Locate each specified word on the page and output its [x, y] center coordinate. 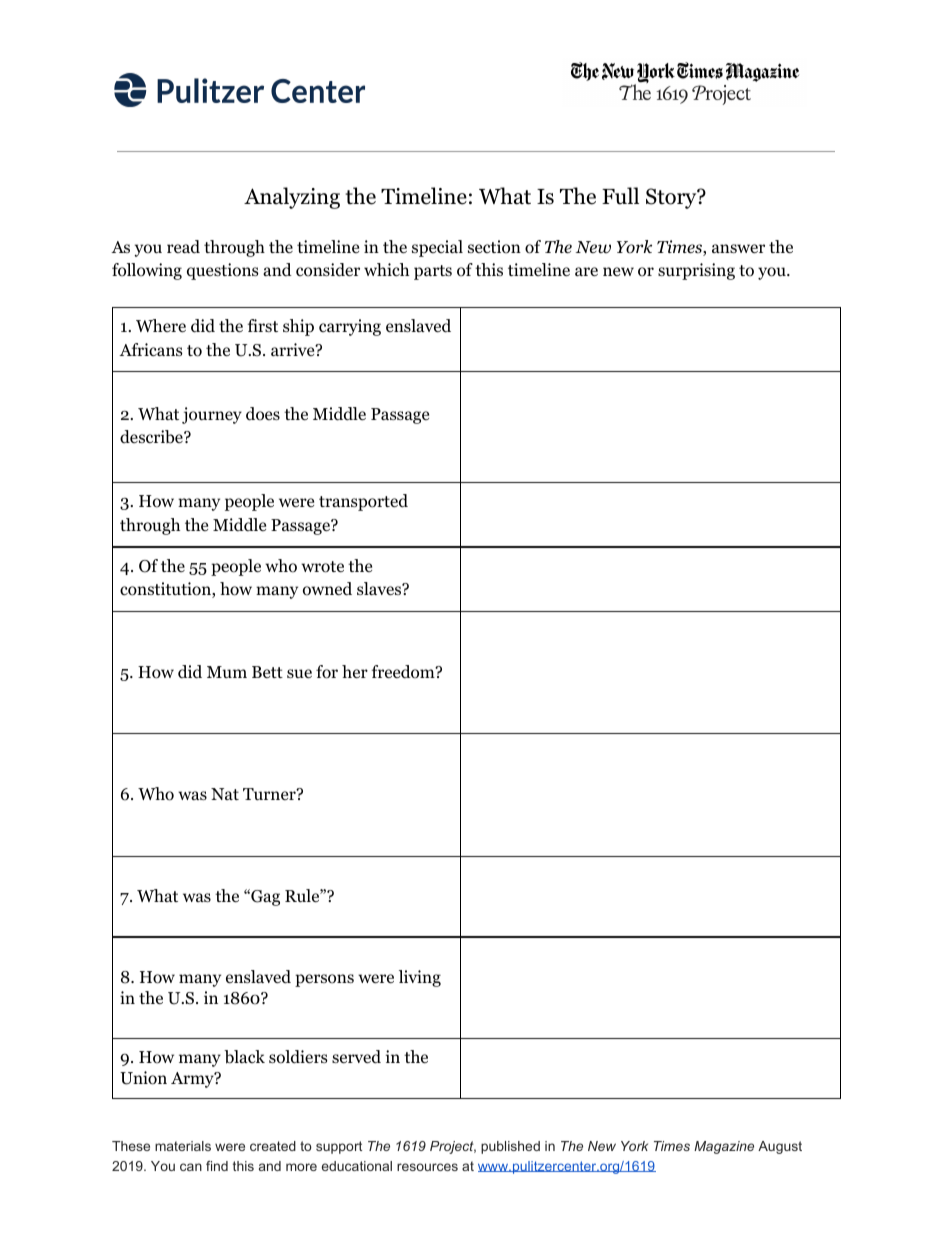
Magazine [724, 1147]
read [183, 247]
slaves [380, 589]
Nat [225, 794]
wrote [322, 567]
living [420, 978]
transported [363, 502]
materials [183, 1146]
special [437, 248]
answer [738, 249]
